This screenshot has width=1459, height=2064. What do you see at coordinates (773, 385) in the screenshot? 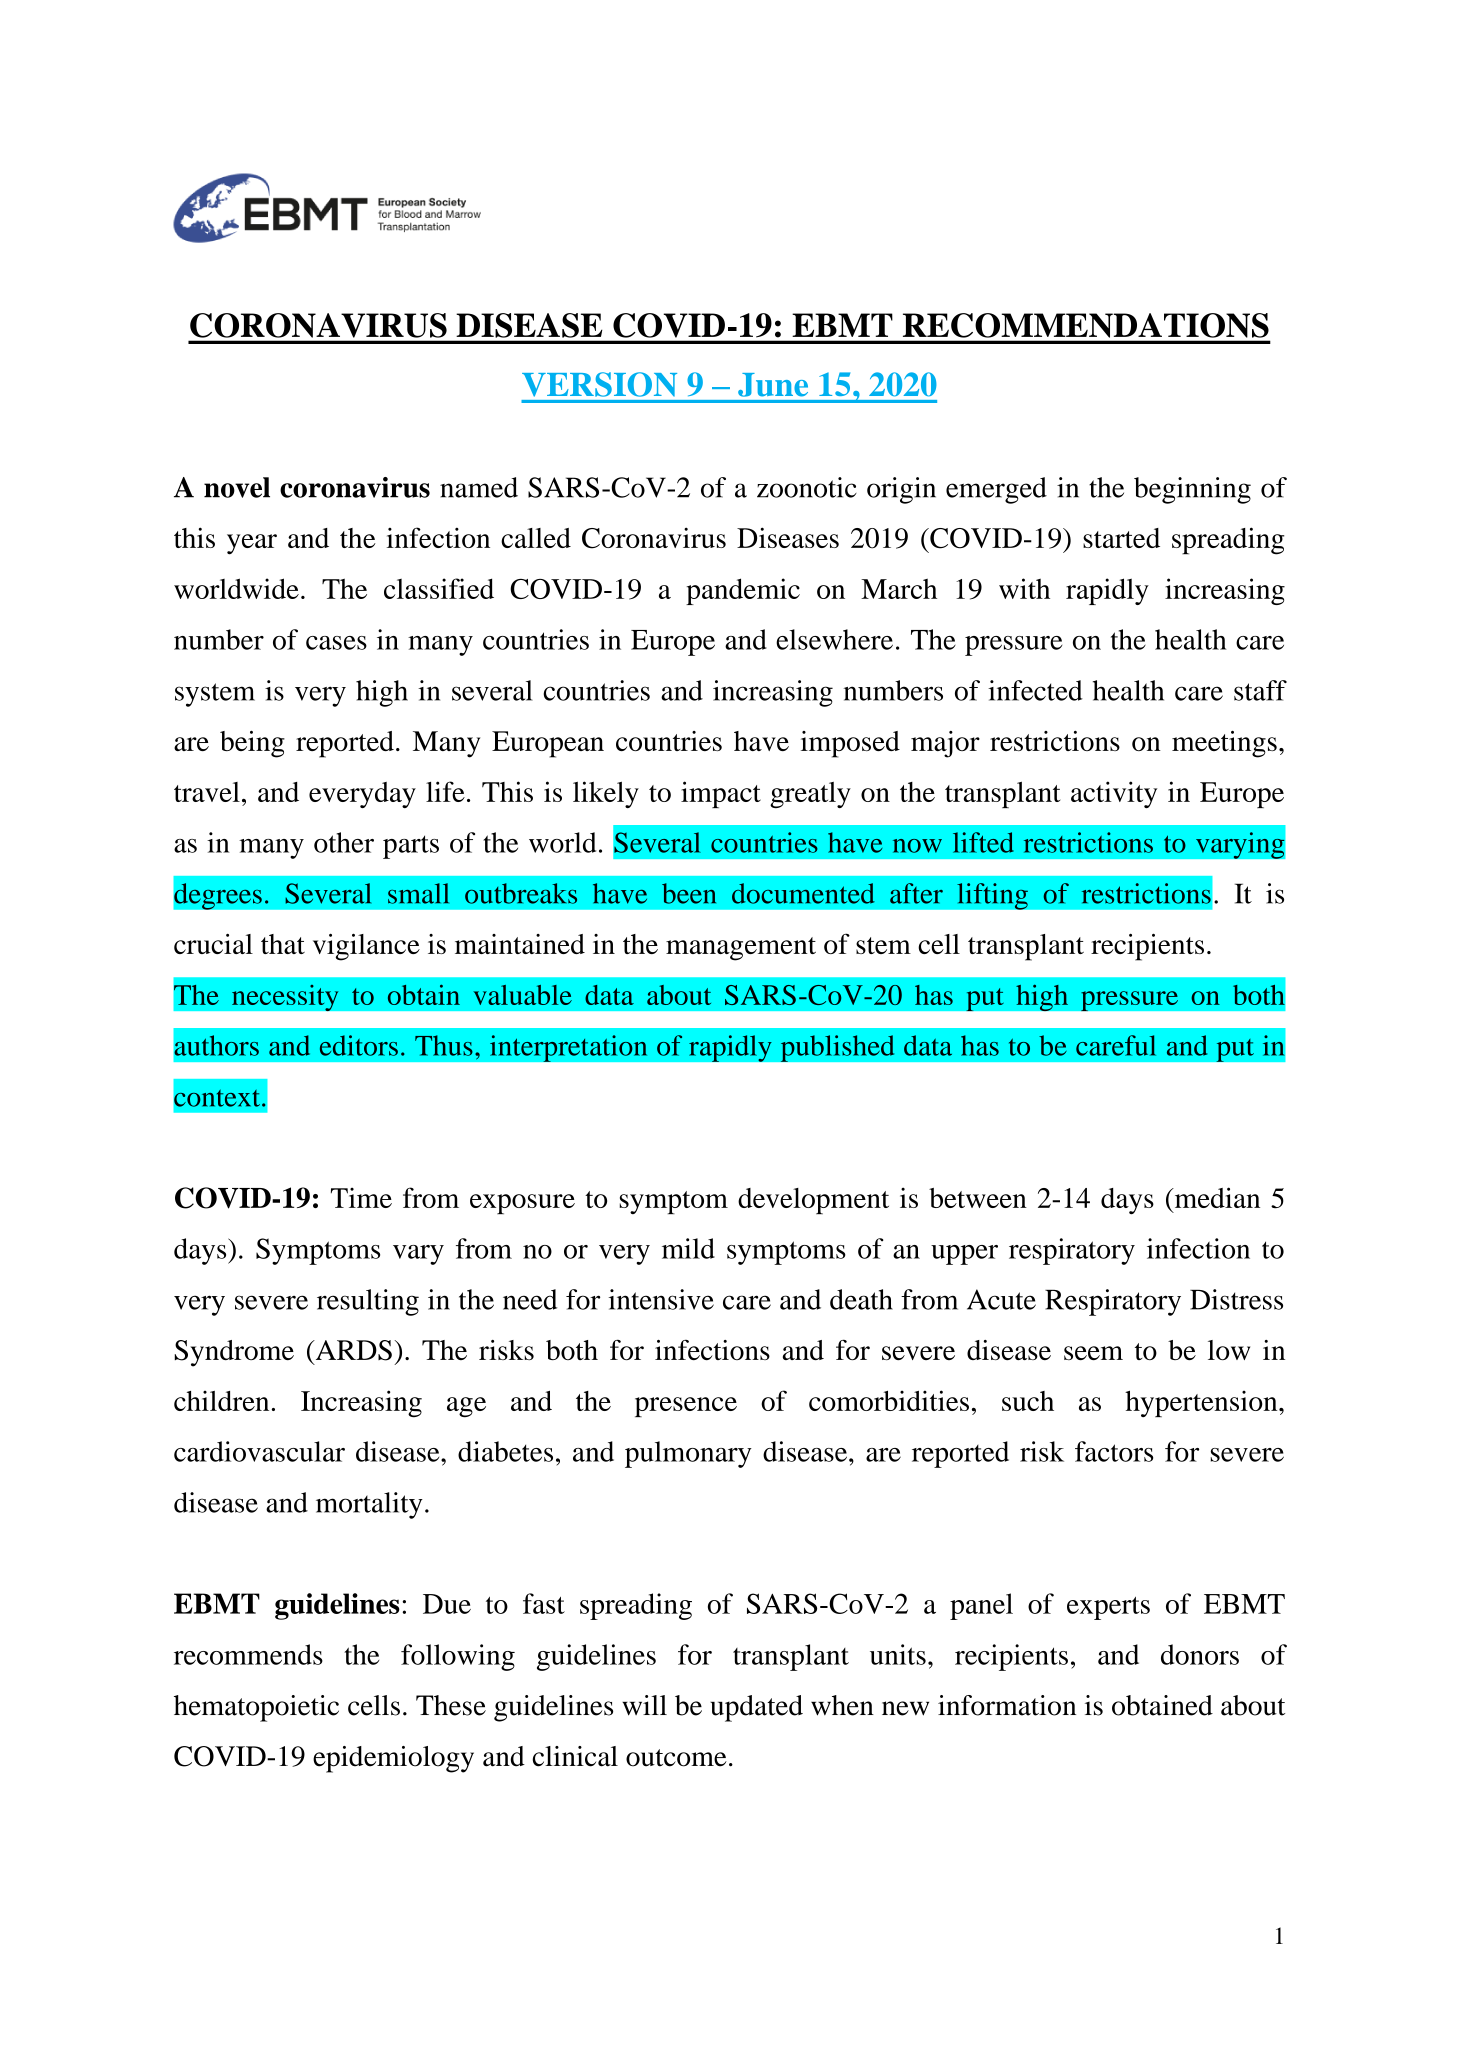
I see `June` at bounding box center [773, 385].
